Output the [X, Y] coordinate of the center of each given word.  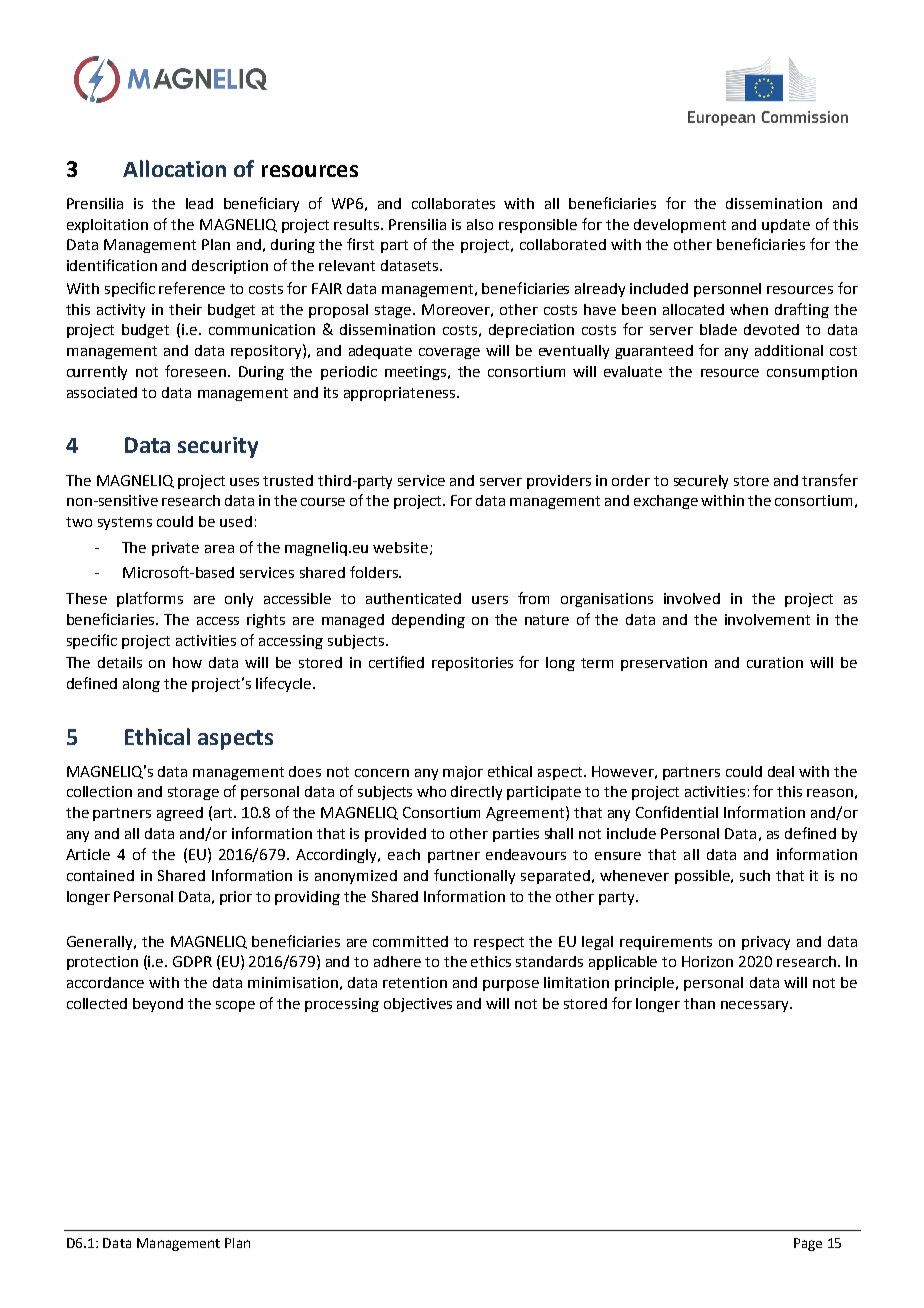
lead [199, 203]
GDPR [192, 961]
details [120, 662]
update [786, 226]
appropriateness [401, 394]
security [218, 447]
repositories [472, 664]
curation [775, 662]
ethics [491, 961]
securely [701, 482]
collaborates [453, 203]
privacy [766, 943]
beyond [158, 1005]
